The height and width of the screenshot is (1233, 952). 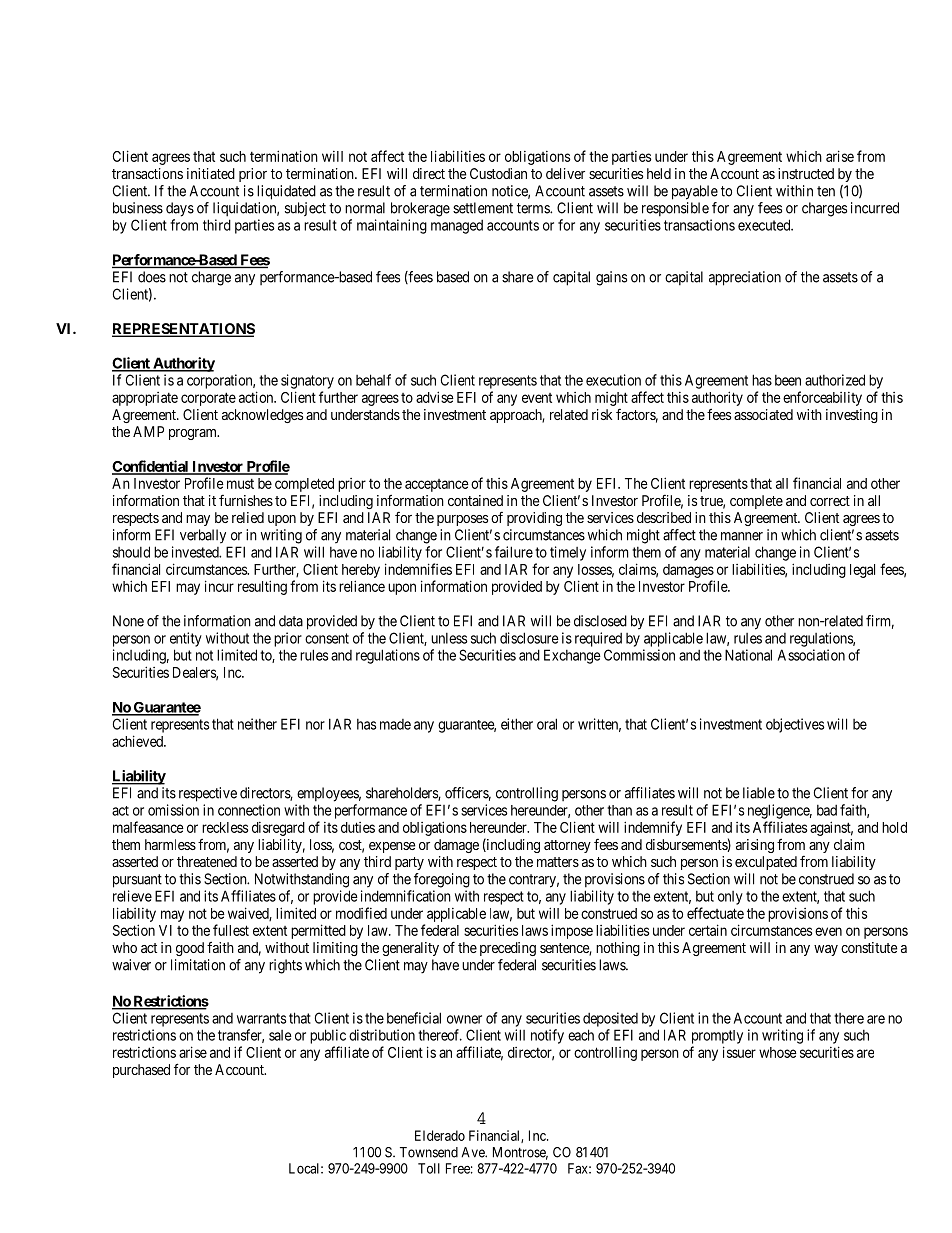 What do you see at coordinates (483, 208) in the screenshot?
I see `settlement` at bounding box center [483, 208].
